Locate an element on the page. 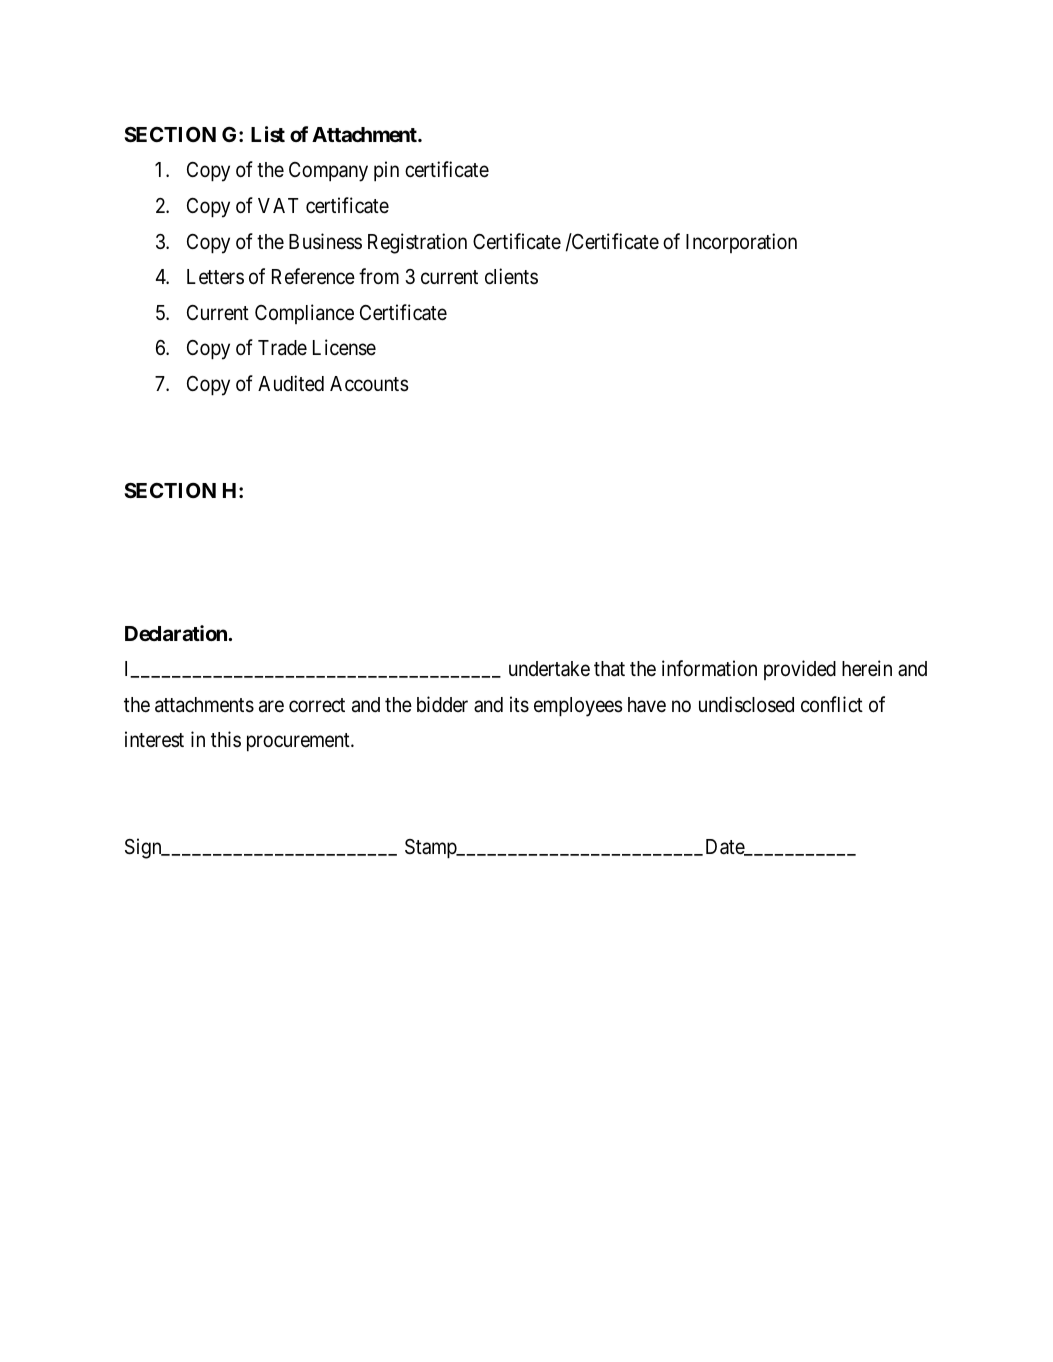 Image resolution: width=1053 pixels, height=1362 pixels. this is located at coordinates (226, 739).
